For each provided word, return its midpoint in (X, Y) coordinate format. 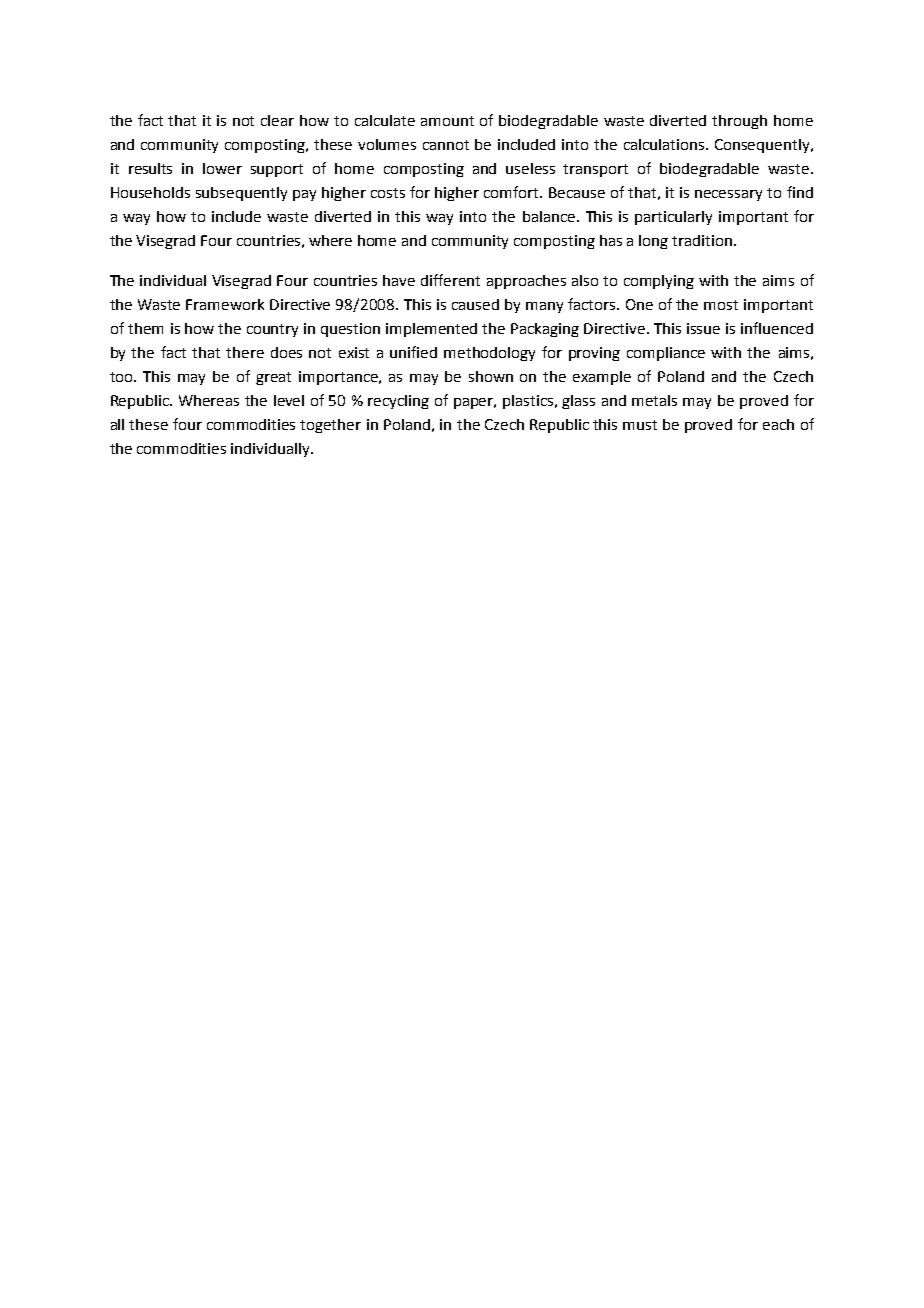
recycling (398, 402)
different (450, 280)
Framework (225, 304)
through (739, 122)
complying (659, 282)
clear (277, 120)
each (778, 424)
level (289, 400)
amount (447, 121)
